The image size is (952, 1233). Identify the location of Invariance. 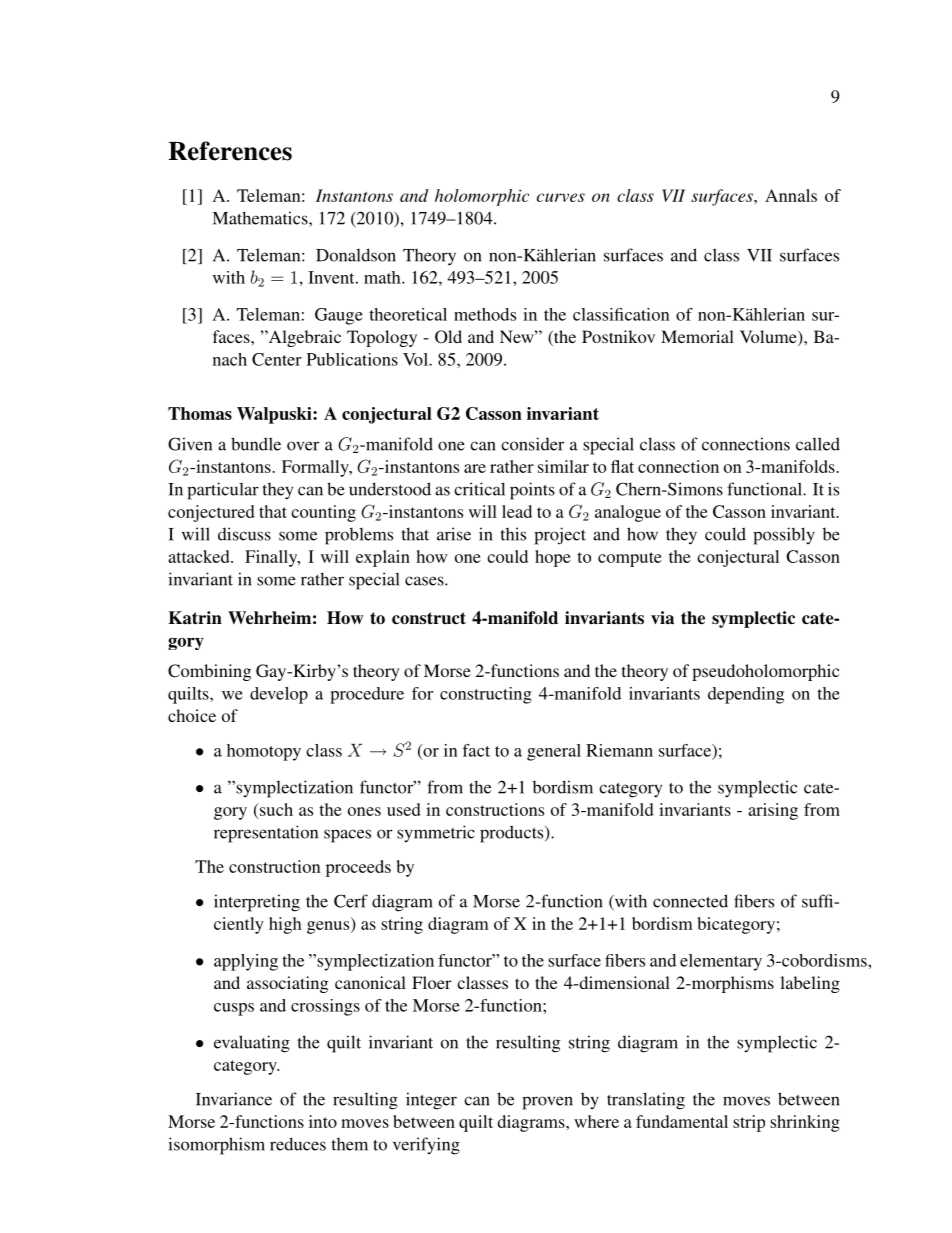
(234, 1099).
